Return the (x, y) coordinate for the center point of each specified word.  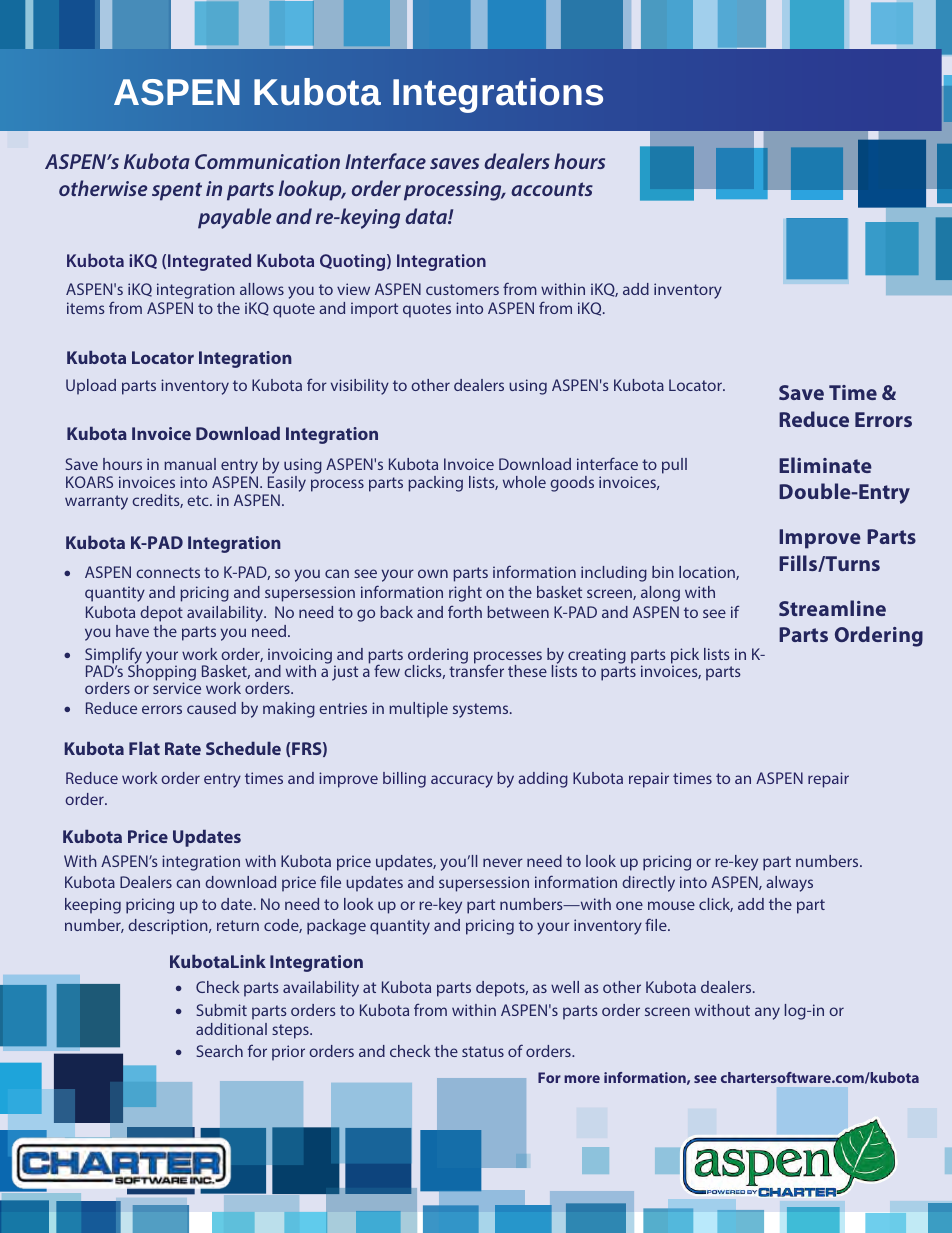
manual (190, 464)
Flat (144, 748)
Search (220, 1051)
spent (177, 191)
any (767, 1013)
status (483, 1051)
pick (685, 657)
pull (674, 466)
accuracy (462, 781)
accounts (552, 189)
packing (435, 484)
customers (462, 289)
